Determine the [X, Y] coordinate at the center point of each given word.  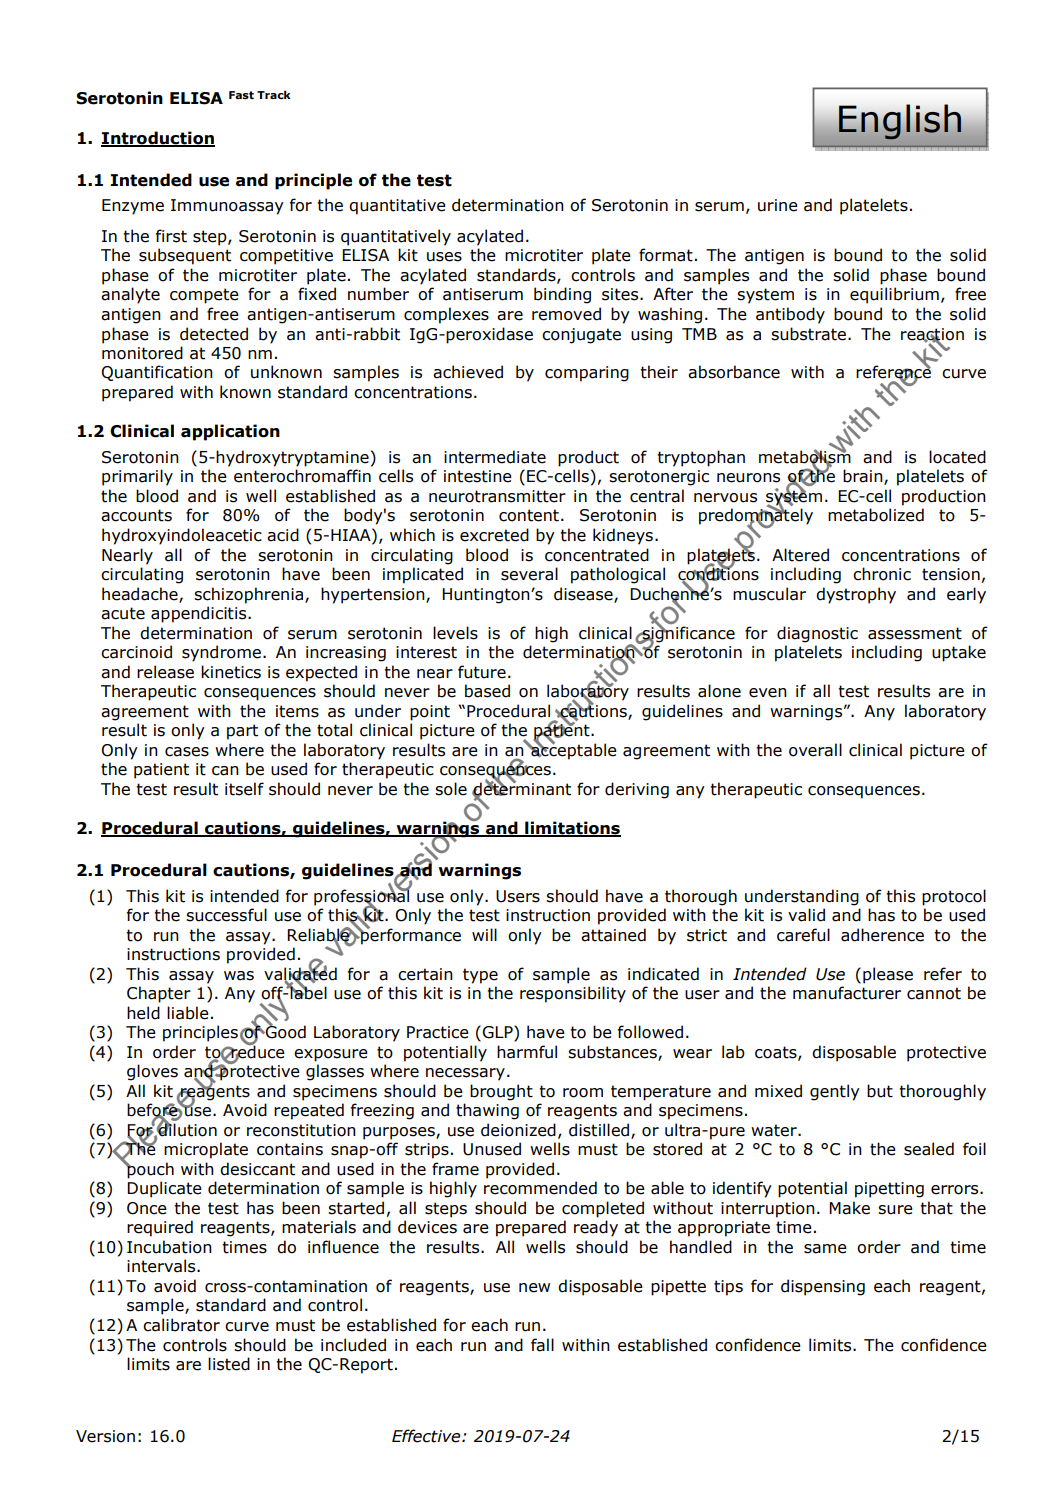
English [900, 122]
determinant [521, 789]
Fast [241, 95]
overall [815, 750]
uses [444, 257]
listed [229, 1364]
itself [244, 789]
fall [542, 1345]
